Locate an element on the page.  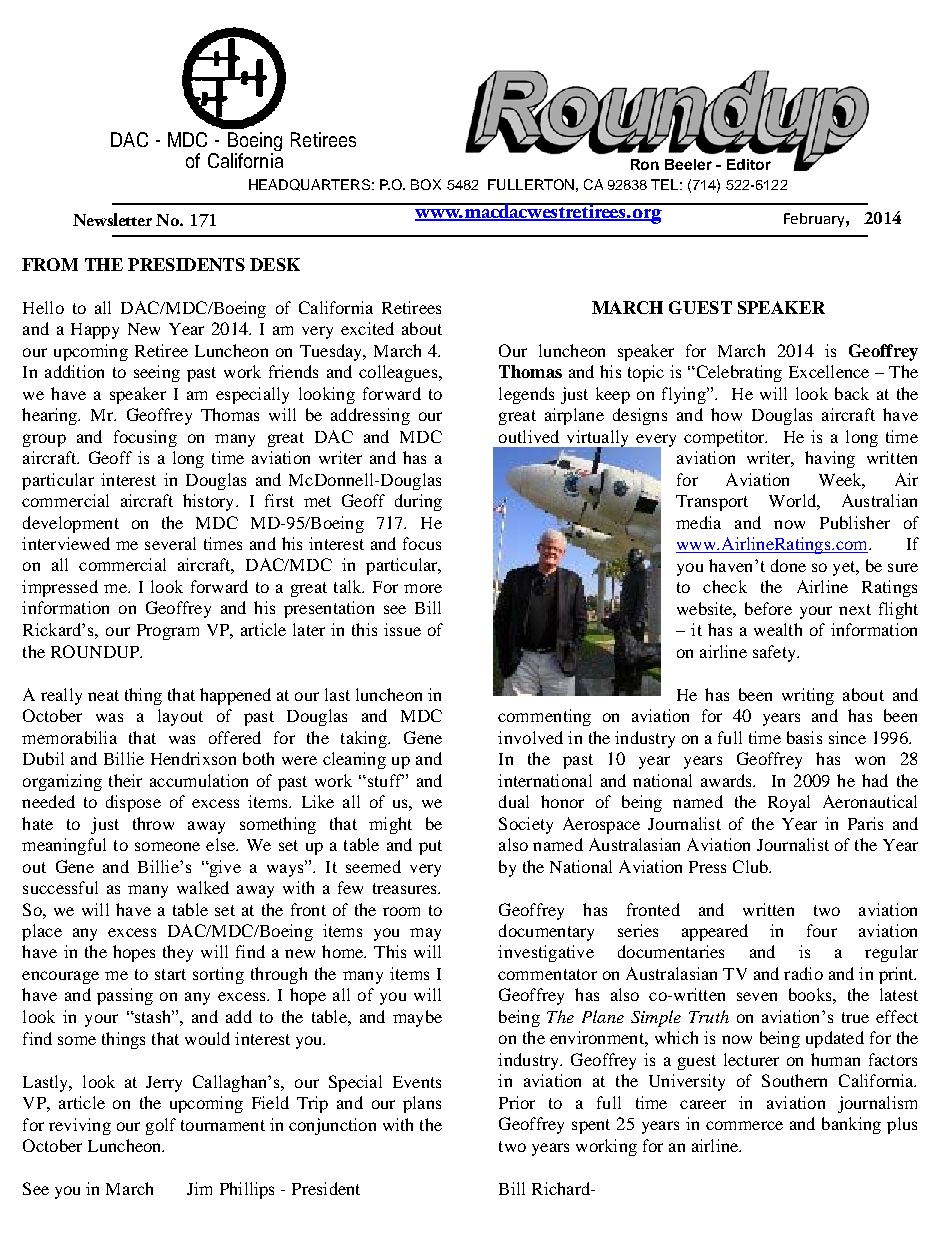
Editor is located at coordinates (749, 164).
